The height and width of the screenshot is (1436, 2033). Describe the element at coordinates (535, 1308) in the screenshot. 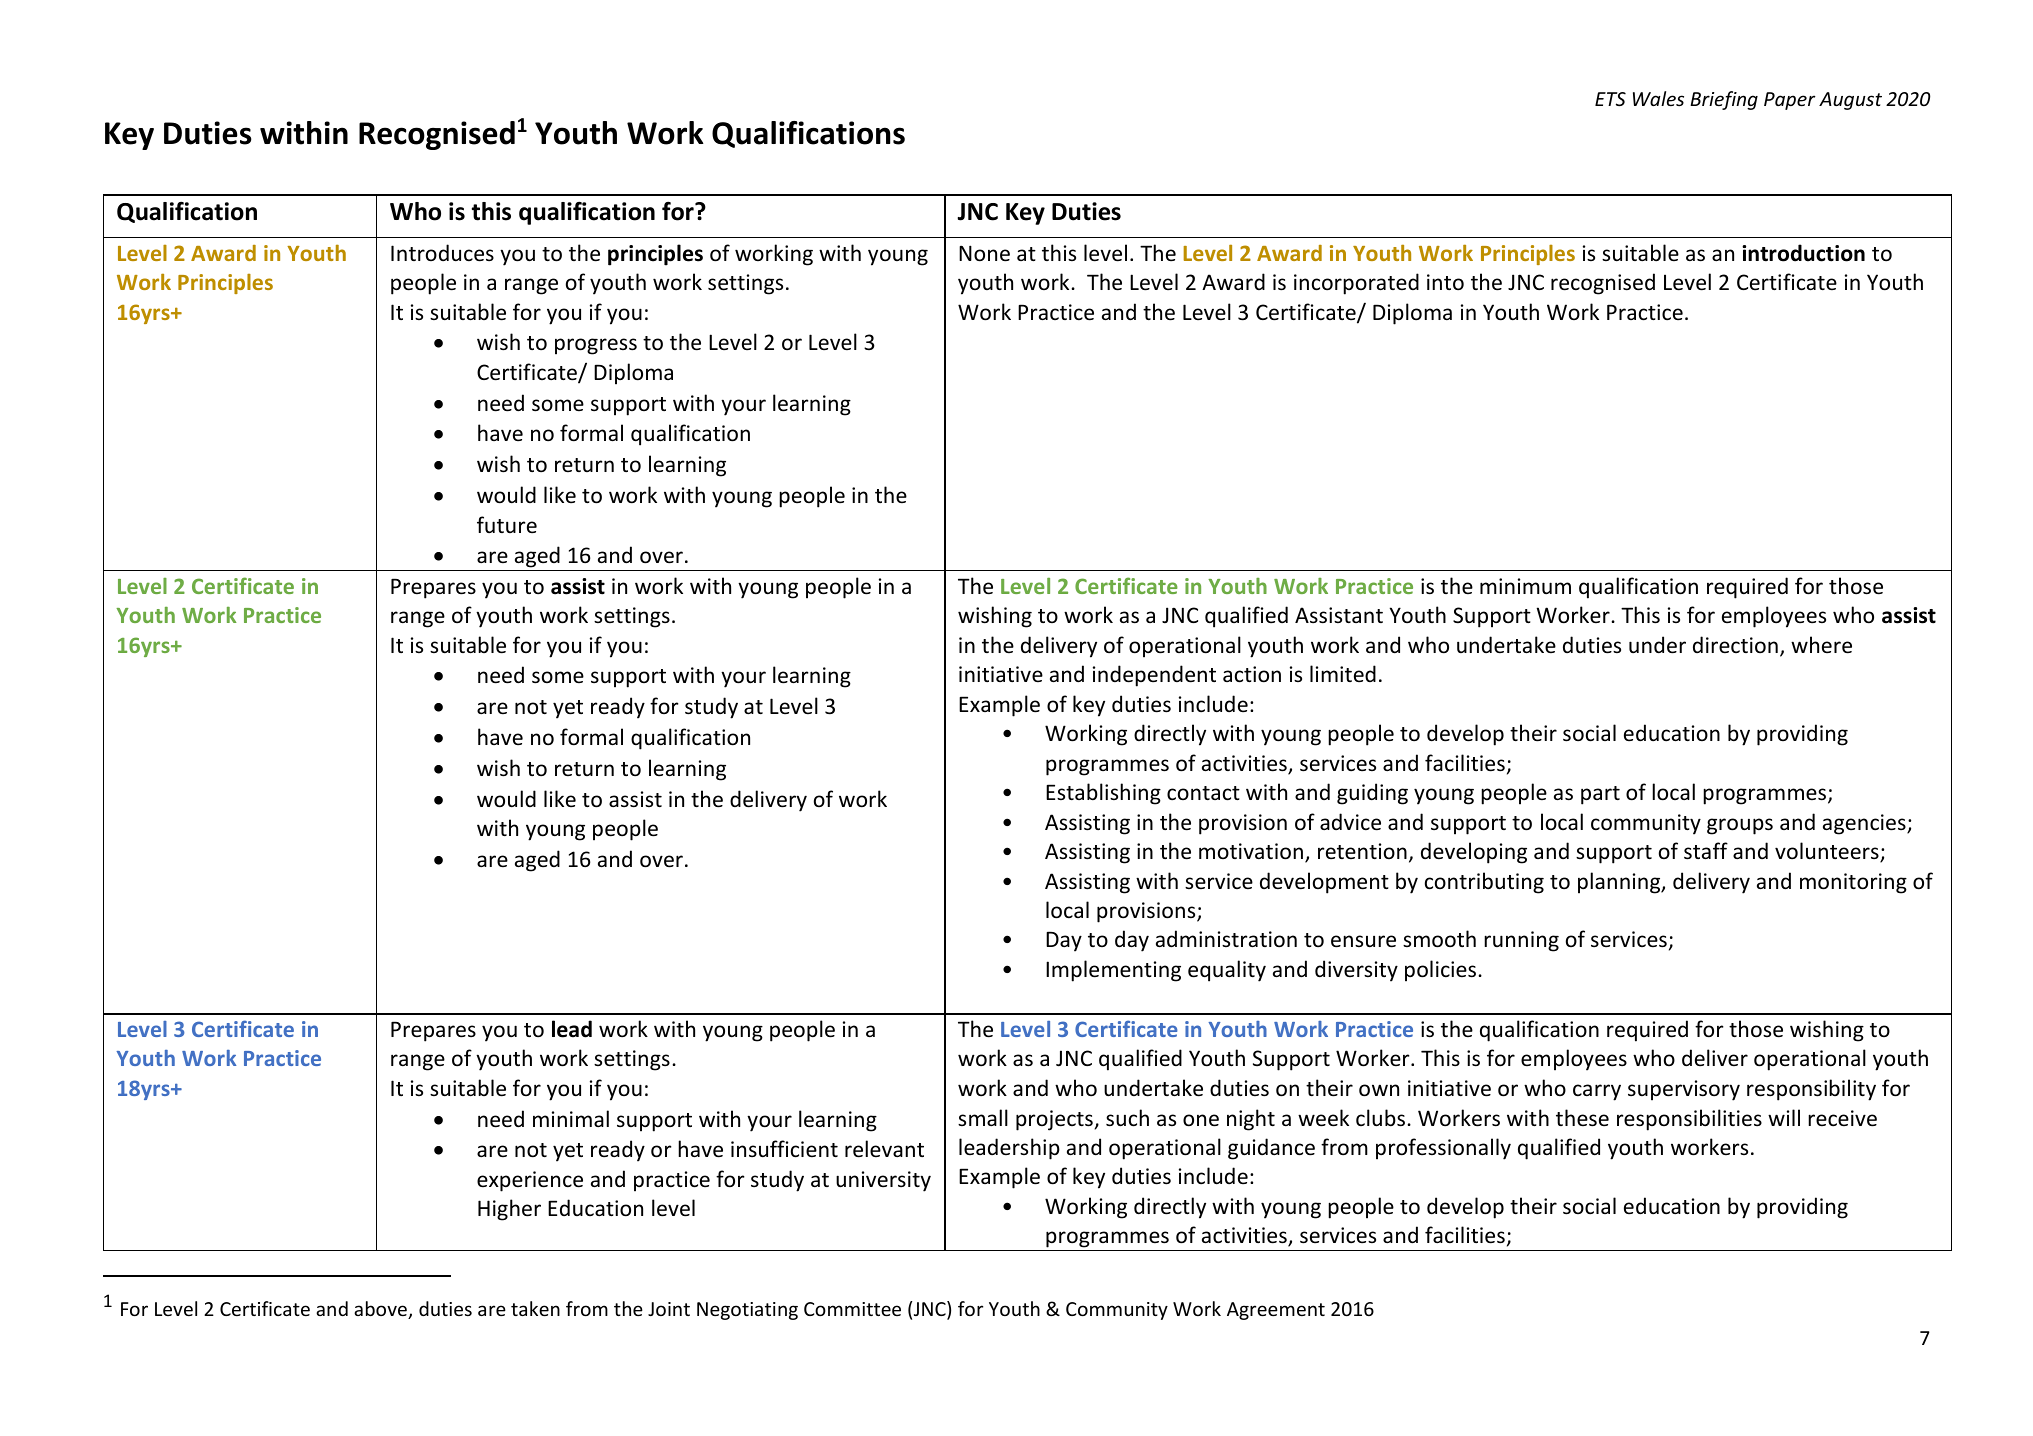

I see `taken` at that location.
